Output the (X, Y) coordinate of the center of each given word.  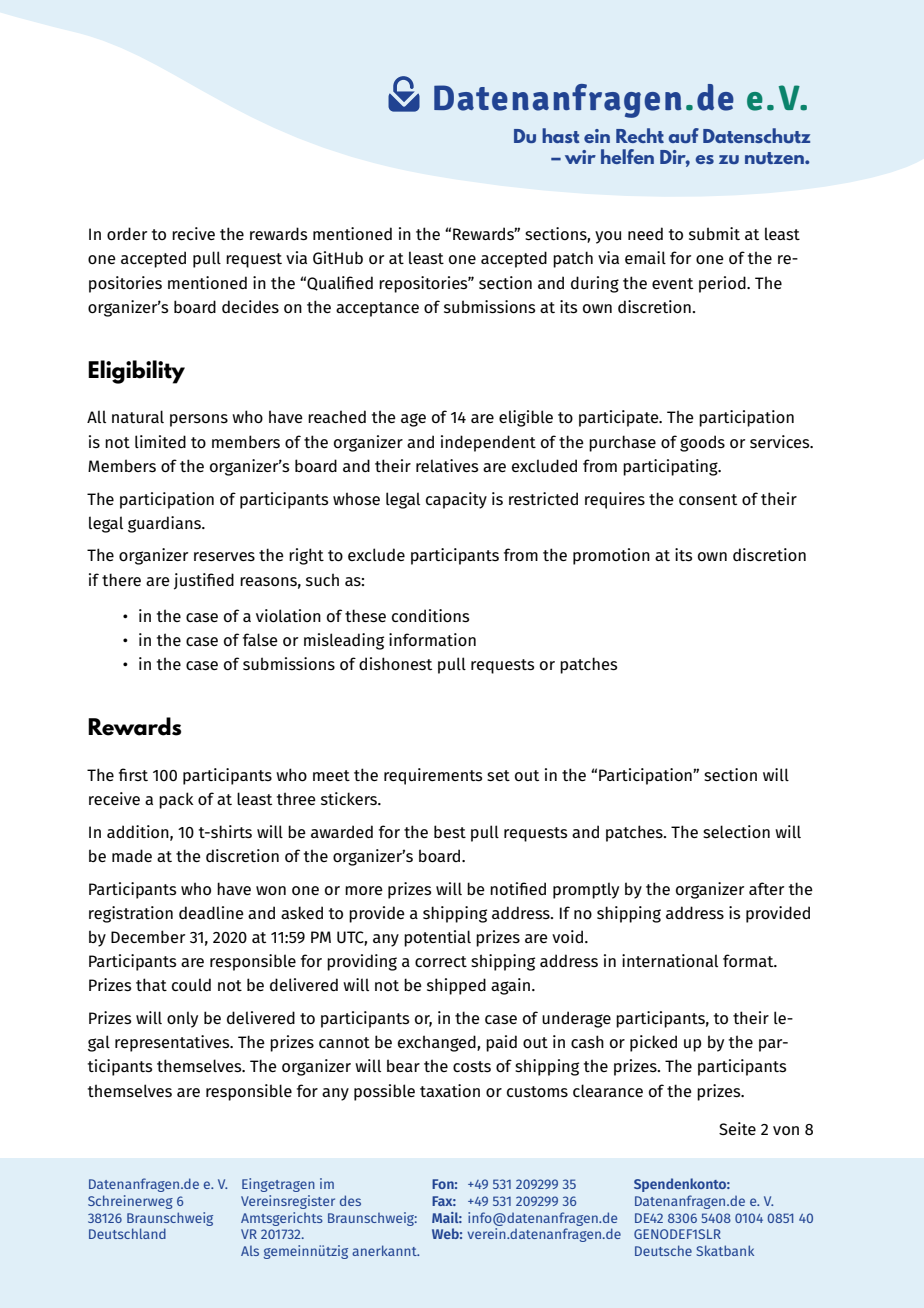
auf (683, 135)
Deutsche (663, 1250)
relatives (447, 466)
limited (160, 441)
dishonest (395, 664)
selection (736, 832)
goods (702, 443)
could (191, 984)
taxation (450, 1090)
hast (561, 135)
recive (193, 233)
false (260, 639)
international (670, 961)
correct (441, 961)
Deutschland (127, 1233)
